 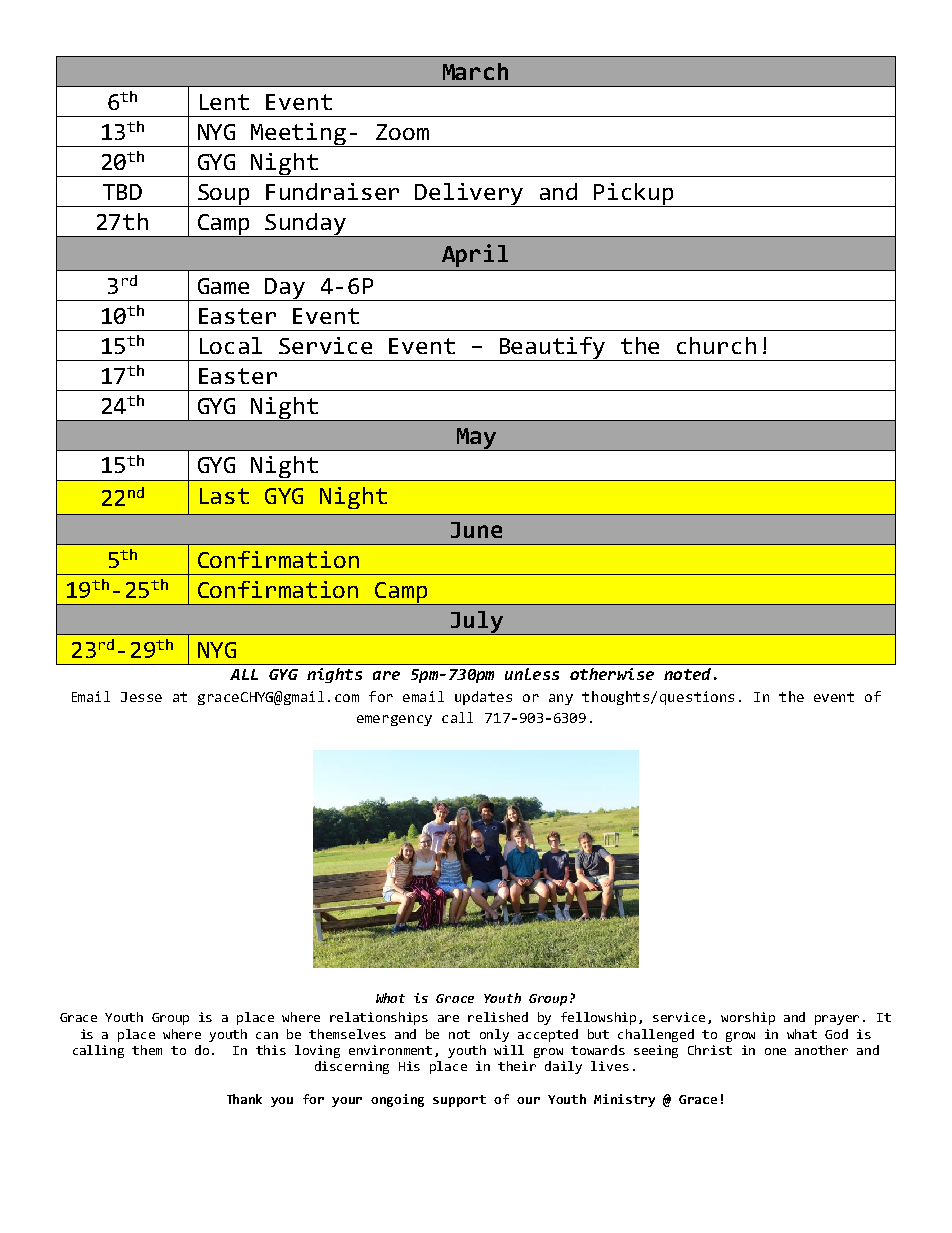 I want to click on Last, so click(x=224, y=496).
